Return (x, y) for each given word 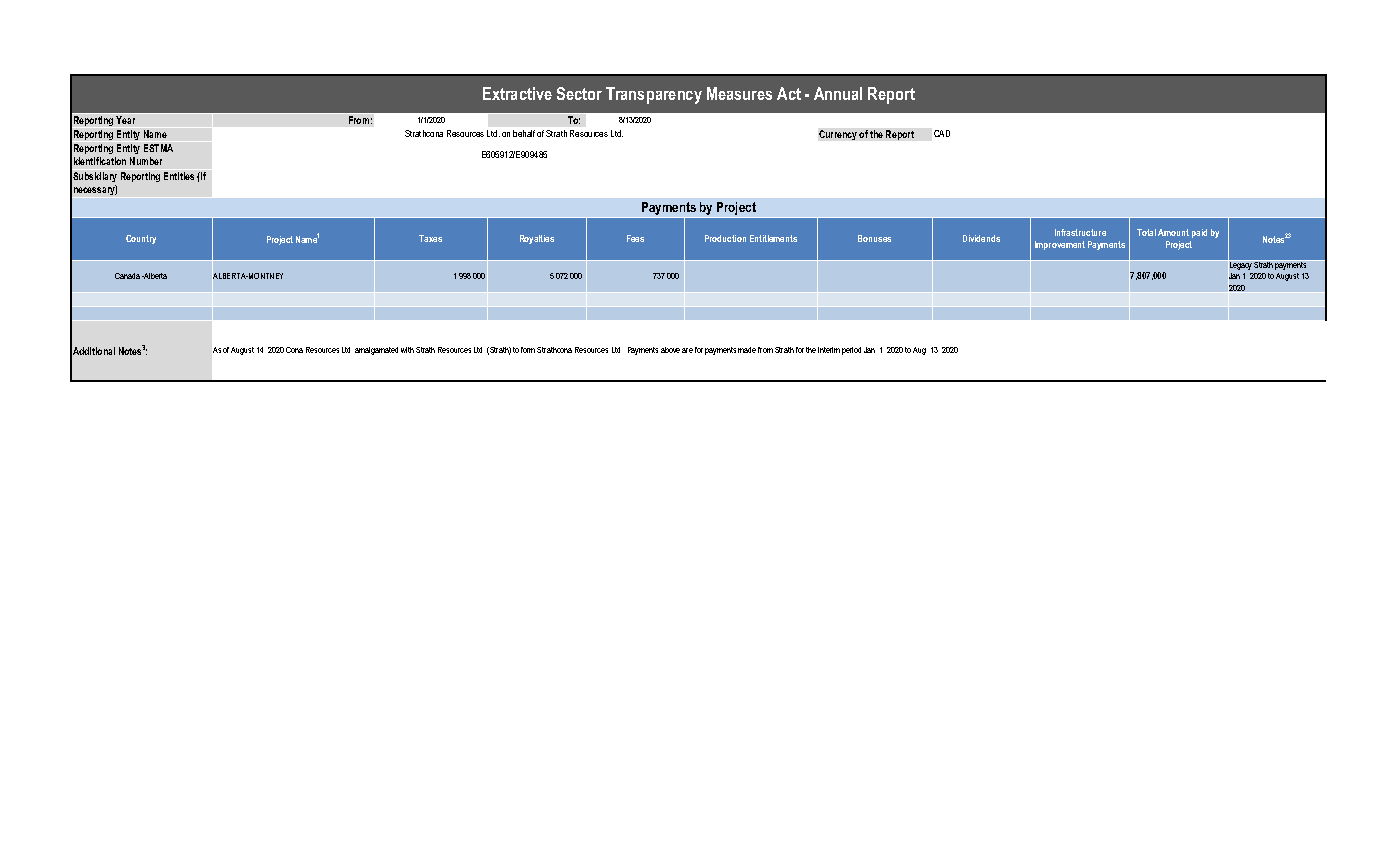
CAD (942, 133)
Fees (635, 238)
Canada (127, 276)
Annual (838, 93)
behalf (524, 133)
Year (125, 120)
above (670, 350)
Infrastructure (1080, 232)
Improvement (1060, 245)
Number (146, 161)
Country (141, 239)
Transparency (654, 95)
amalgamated (376, 351)
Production (725, 238)
